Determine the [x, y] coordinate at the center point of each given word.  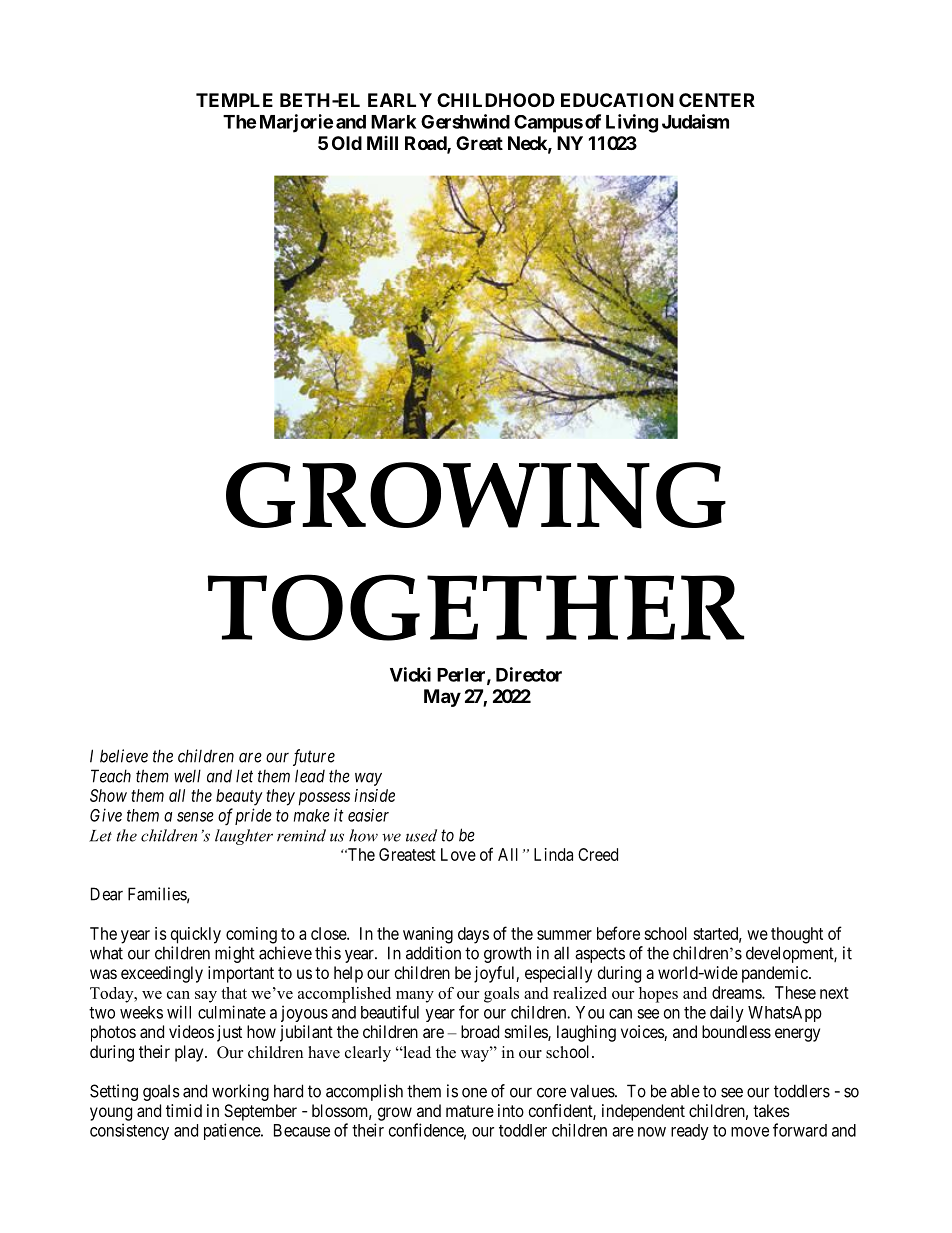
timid [184, 1110]
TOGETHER [475, 607]
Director [529, 674]
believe [124, 756]
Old [347, 143]
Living [632, 123]
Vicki [410, 674]
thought [797, 935]
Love [458, 854]
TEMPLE [234, 100]
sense [195, 817]
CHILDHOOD [496, 100]
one [474, 1093]
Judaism [695, 121]
